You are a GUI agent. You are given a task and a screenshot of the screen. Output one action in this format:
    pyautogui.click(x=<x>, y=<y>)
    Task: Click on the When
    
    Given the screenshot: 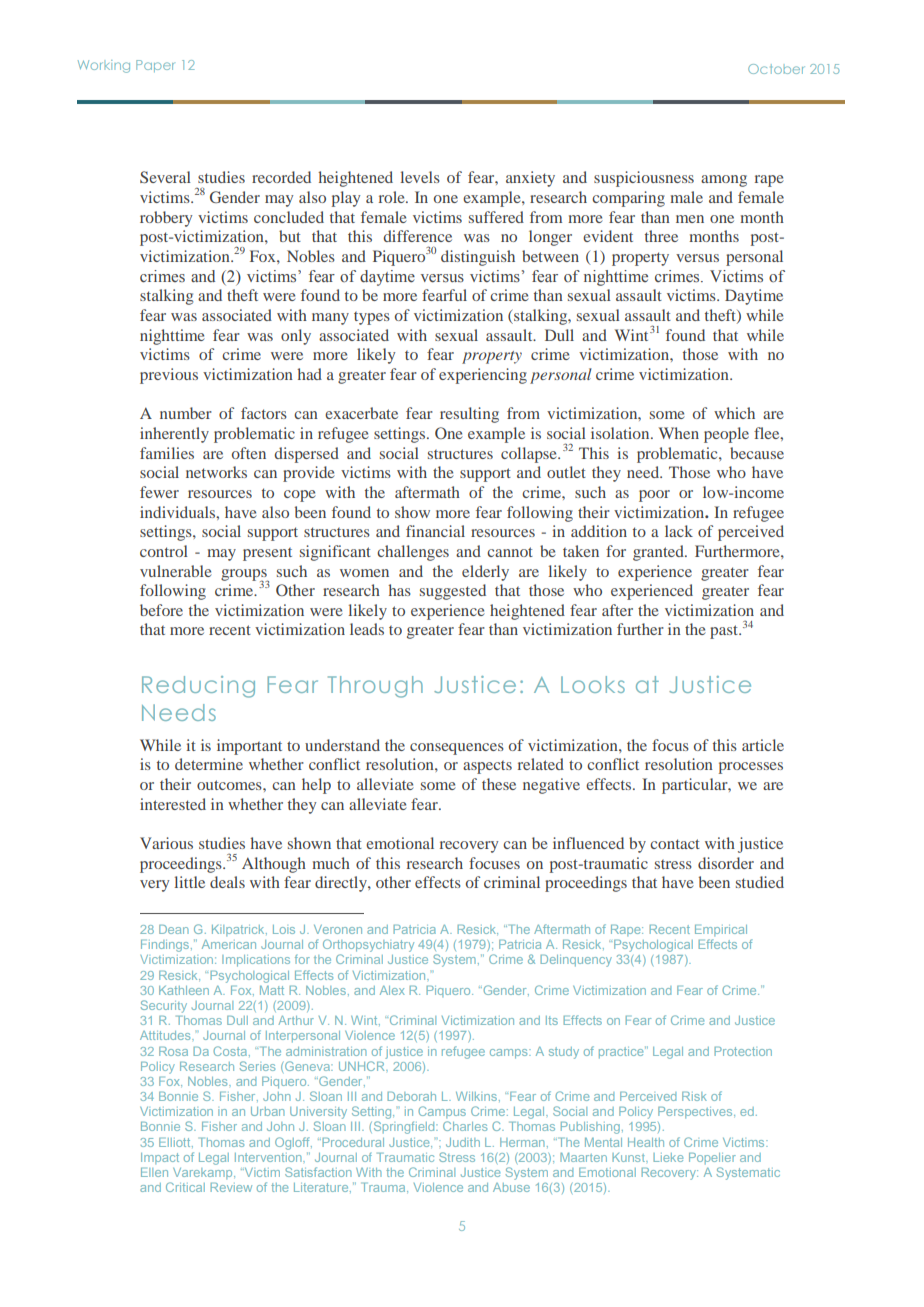 What is the action you would take?
    pyautogui.click(x=679, y=433)
